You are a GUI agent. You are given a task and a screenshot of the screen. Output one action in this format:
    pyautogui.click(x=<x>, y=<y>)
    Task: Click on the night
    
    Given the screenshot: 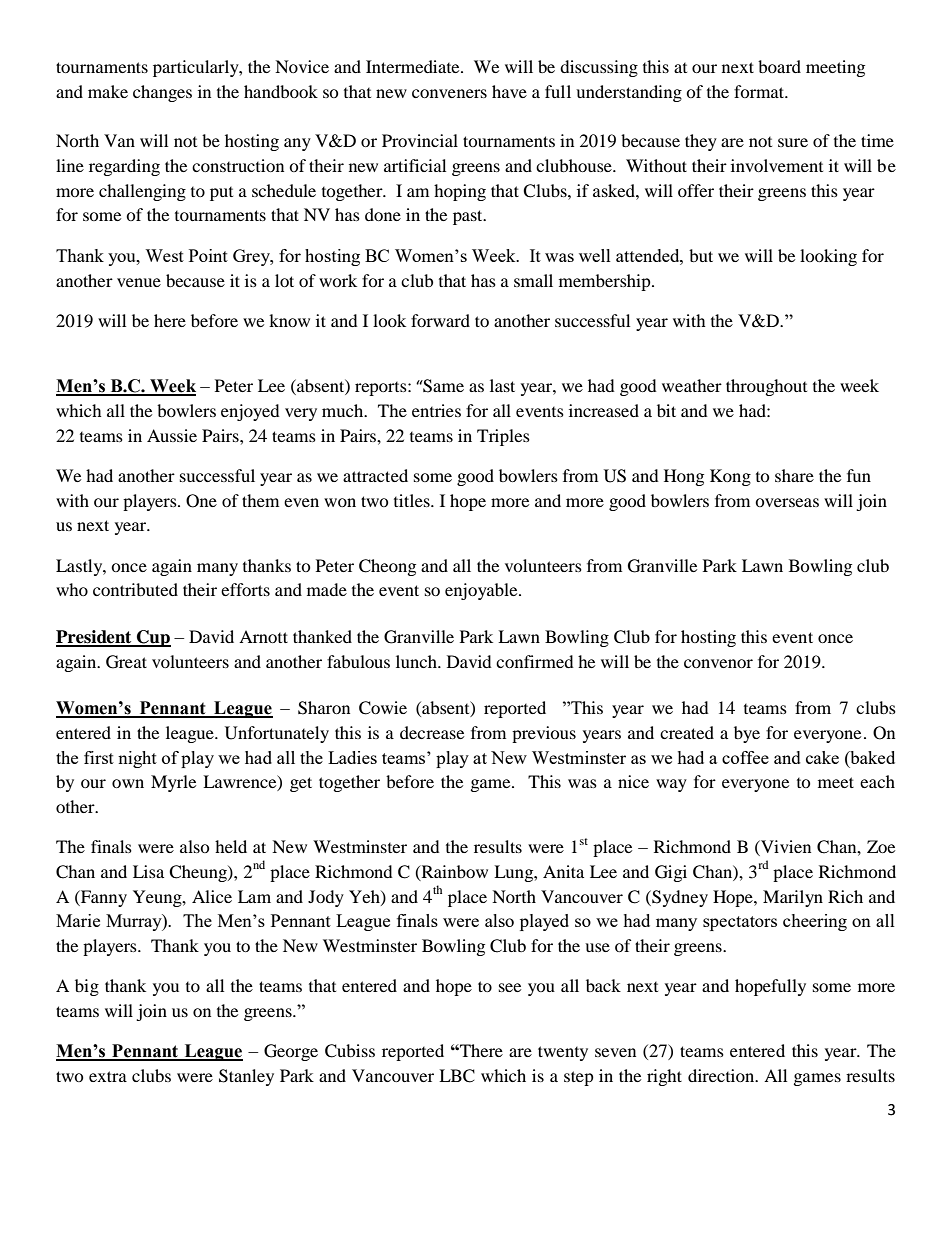 What is the action you would take?
    pyautogui.click(x=137, y=759)
